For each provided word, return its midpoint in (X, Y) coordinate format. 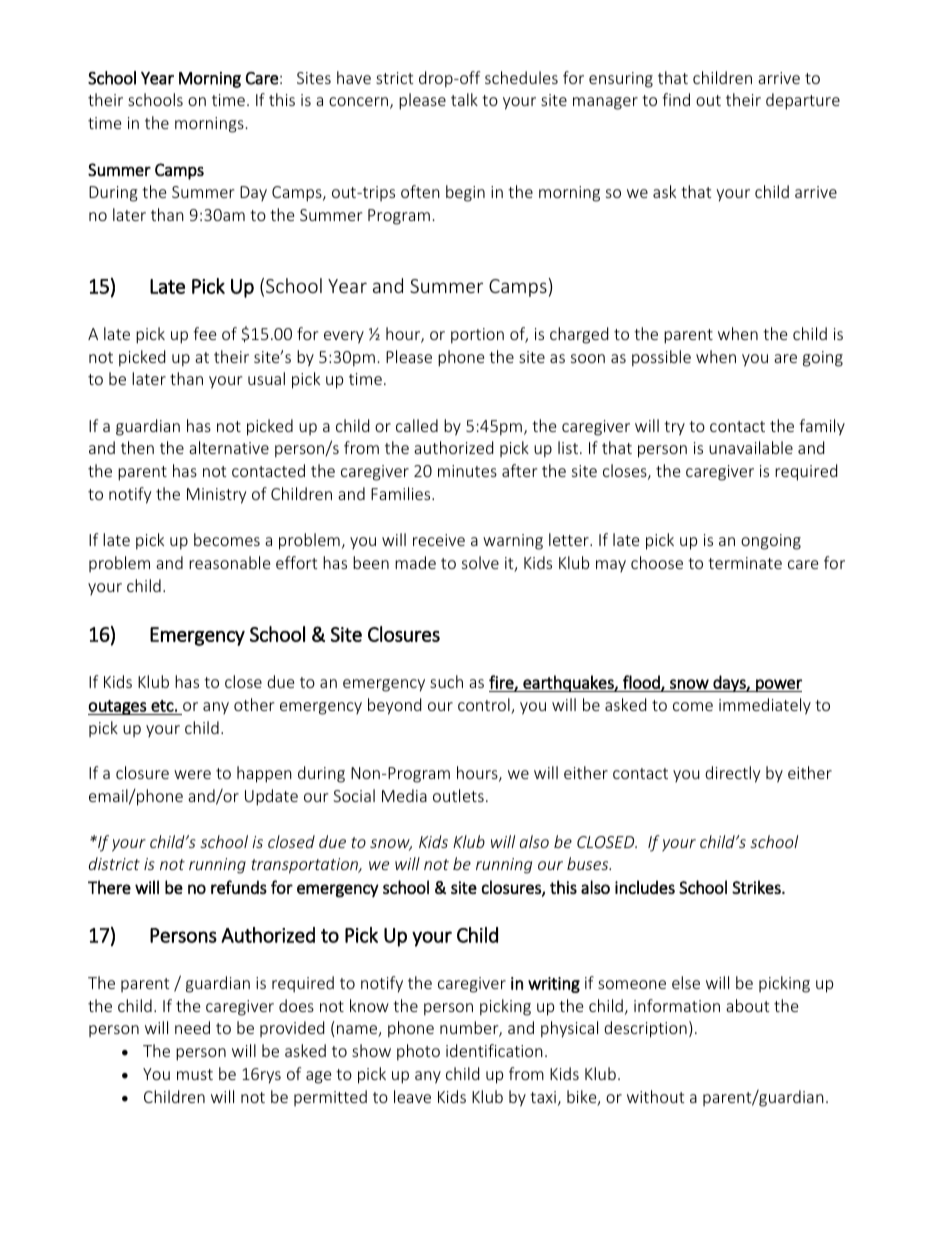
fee (204, 333)
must (195, 1074)
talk (464, 99)
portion (477, 336)
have (354, 77)
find (676, 99)
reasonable (229, 562)
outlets (458, 795)
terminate (745, 563)
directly (732, 774)
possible (661, 358)
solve (480, 562)
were (192, 774)
